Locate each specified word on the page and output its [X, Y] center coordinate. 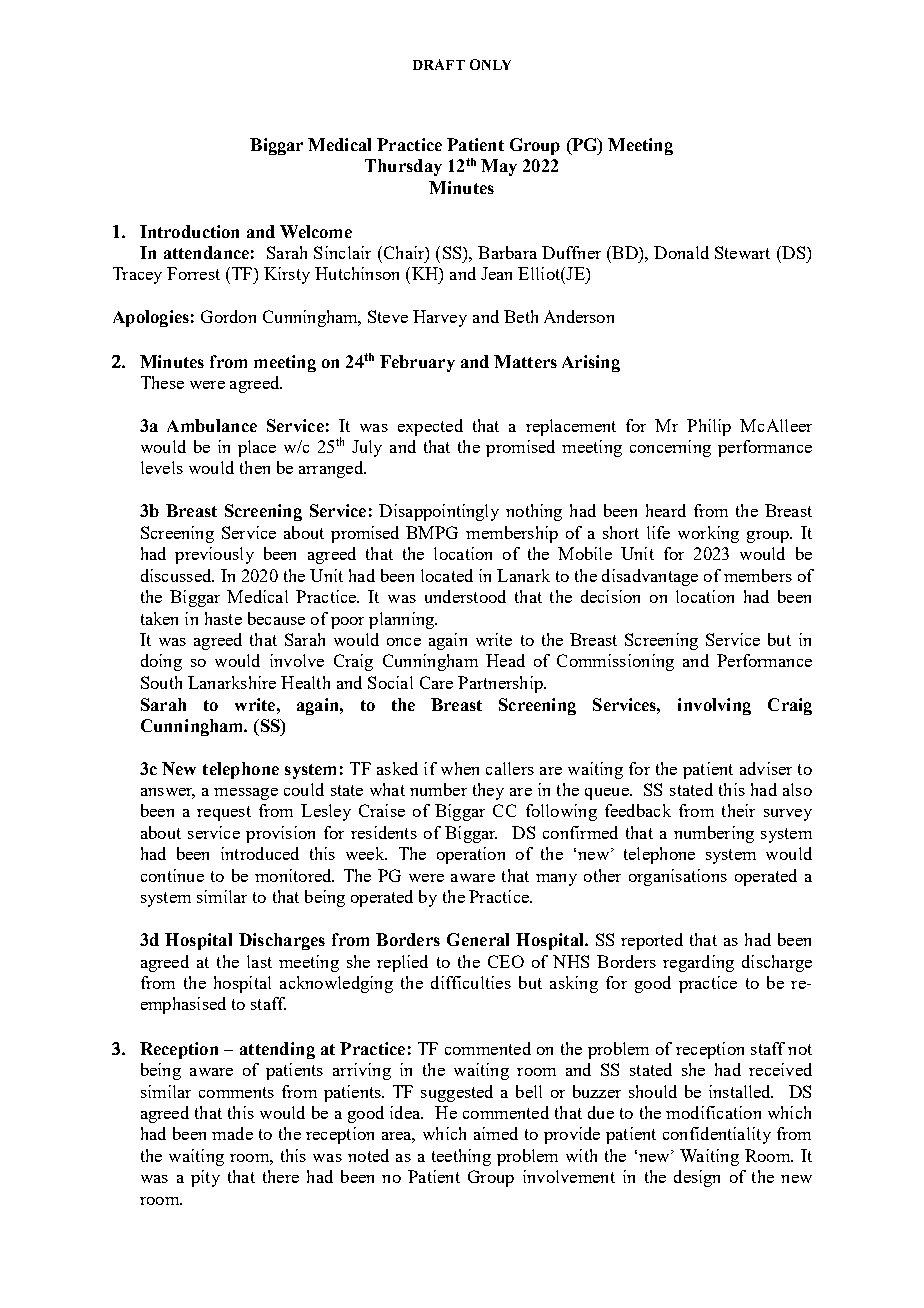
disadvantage [650, 577]
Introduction [189, 231]
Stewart [742, 252]
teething [461, 1157]
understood [465, 596]
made [232, 1133]
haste [223, 618]
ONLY [490, 64]
